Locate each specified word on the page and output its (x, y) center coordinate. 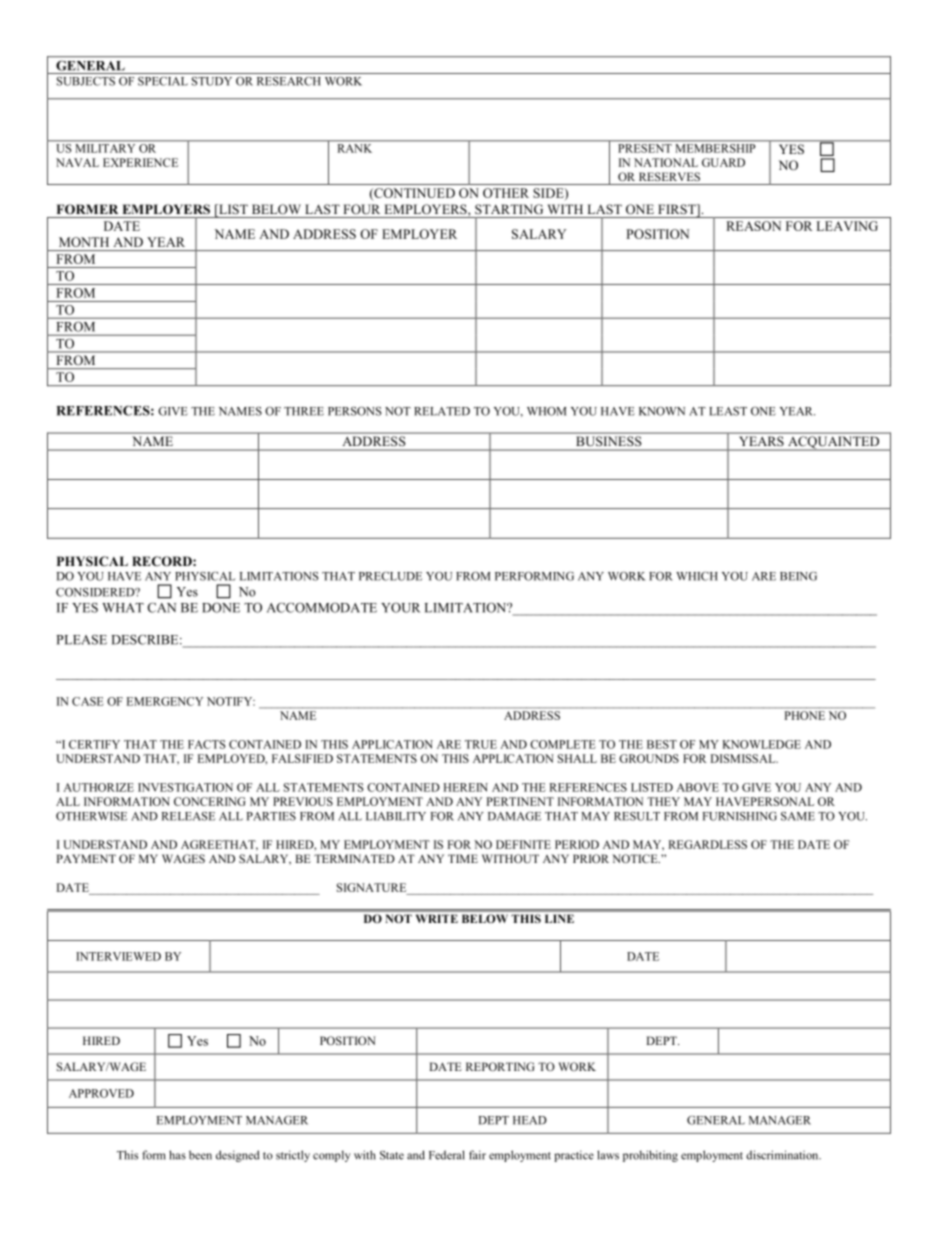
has (177, 1155)
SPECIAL (163, 81)
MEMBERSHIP (715, 148)
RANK (355, 148)
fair (477, 1155)
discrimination (783, 1155)
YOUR (400, 607)
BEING (798, 576)
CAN (161, 607)
